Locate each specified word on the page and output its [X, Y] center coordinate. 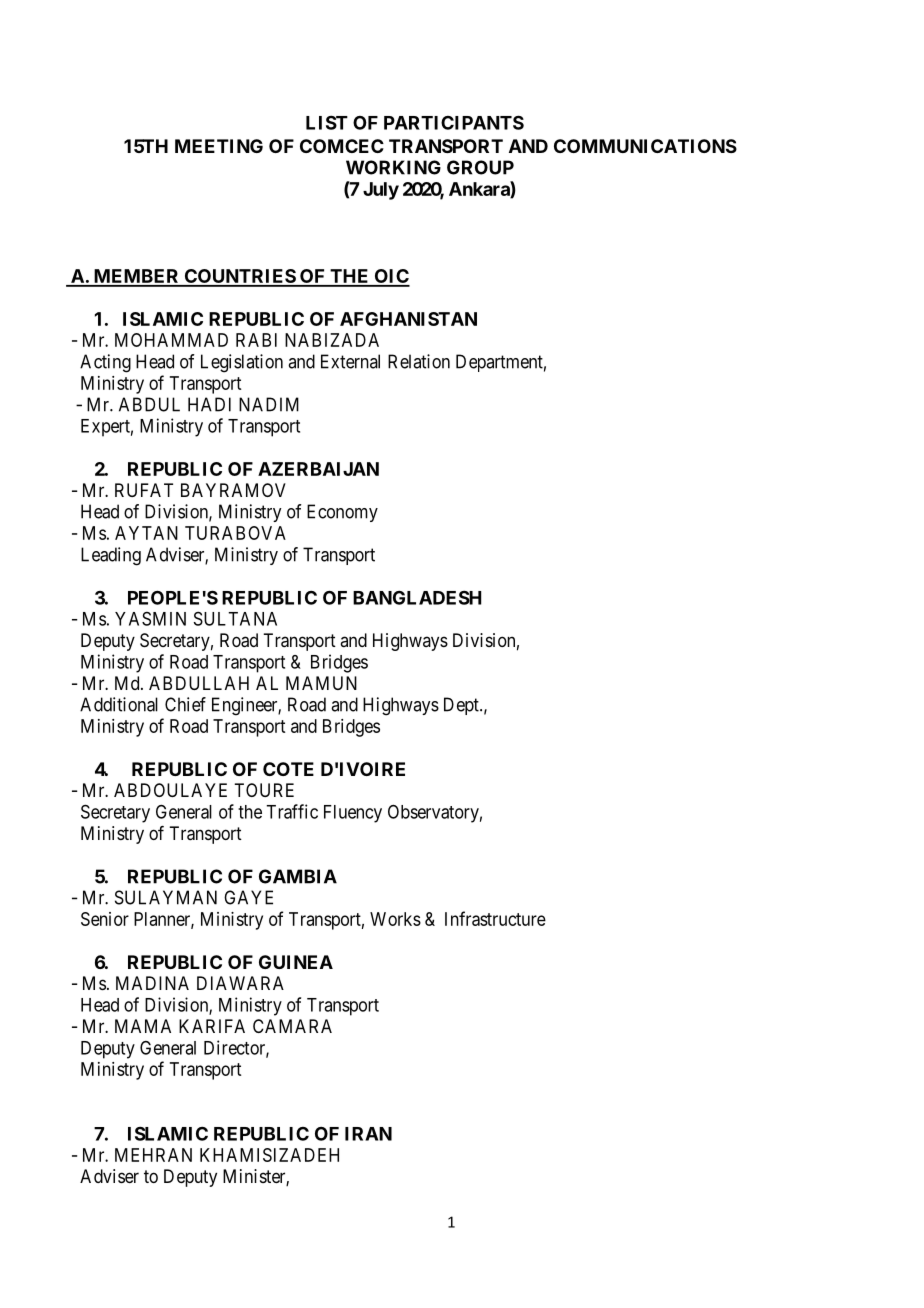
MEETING [219, 146]
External [350, 361]
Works [395, 919]
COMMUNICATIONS [645, 146]
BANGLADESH [417, 597]
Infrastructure [495, 918]
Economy [342, 513]
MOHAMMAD [171, 340]
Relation [419, 361]
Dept [462, 706]
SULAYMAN [166, 897]
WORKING [393, 167]
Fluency [353, 814]
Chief [185, 704]
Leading [111, 556]
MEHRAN [153, 1155]
